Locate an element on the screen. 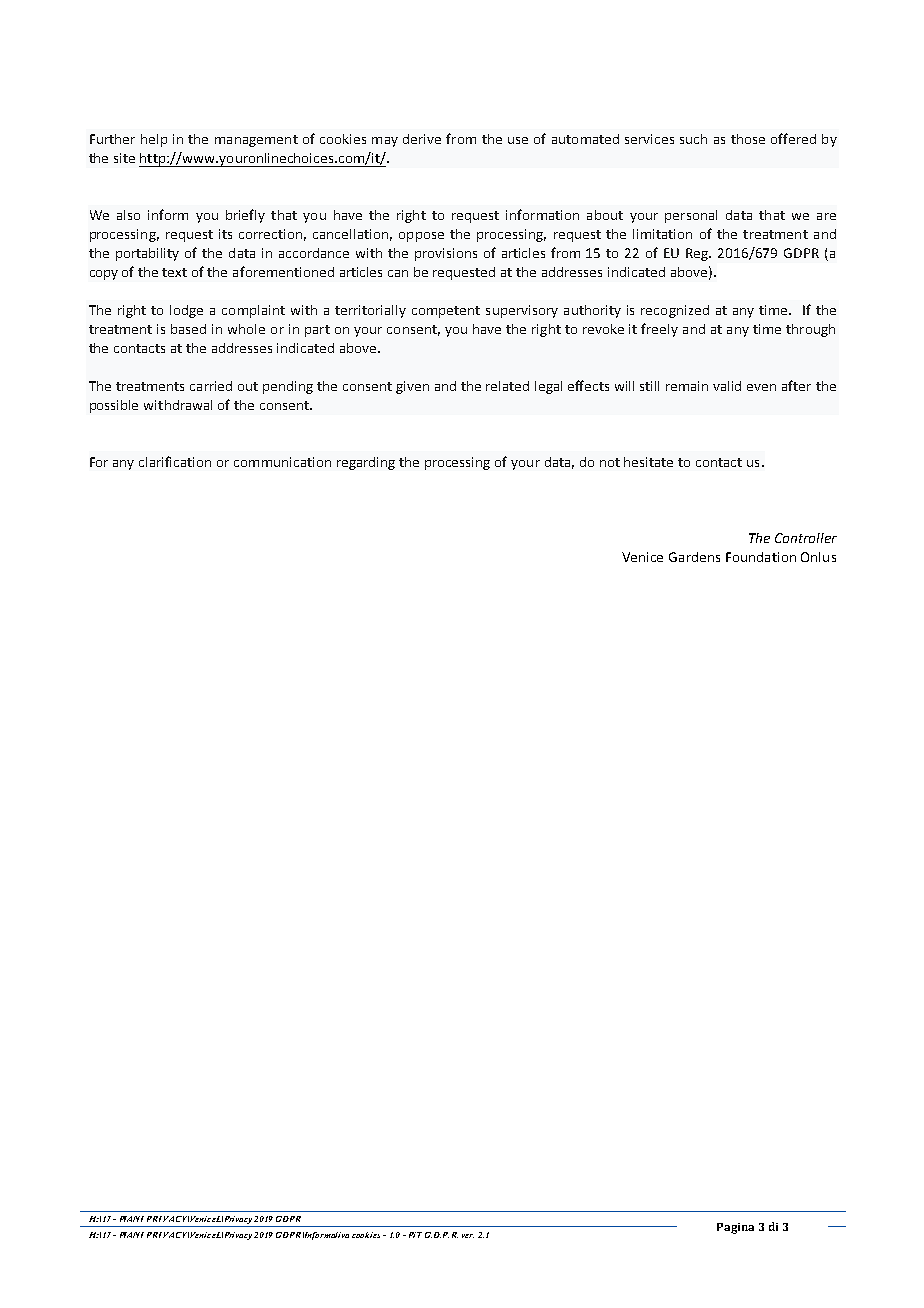  Controller is located at coordinates (806, 538).
